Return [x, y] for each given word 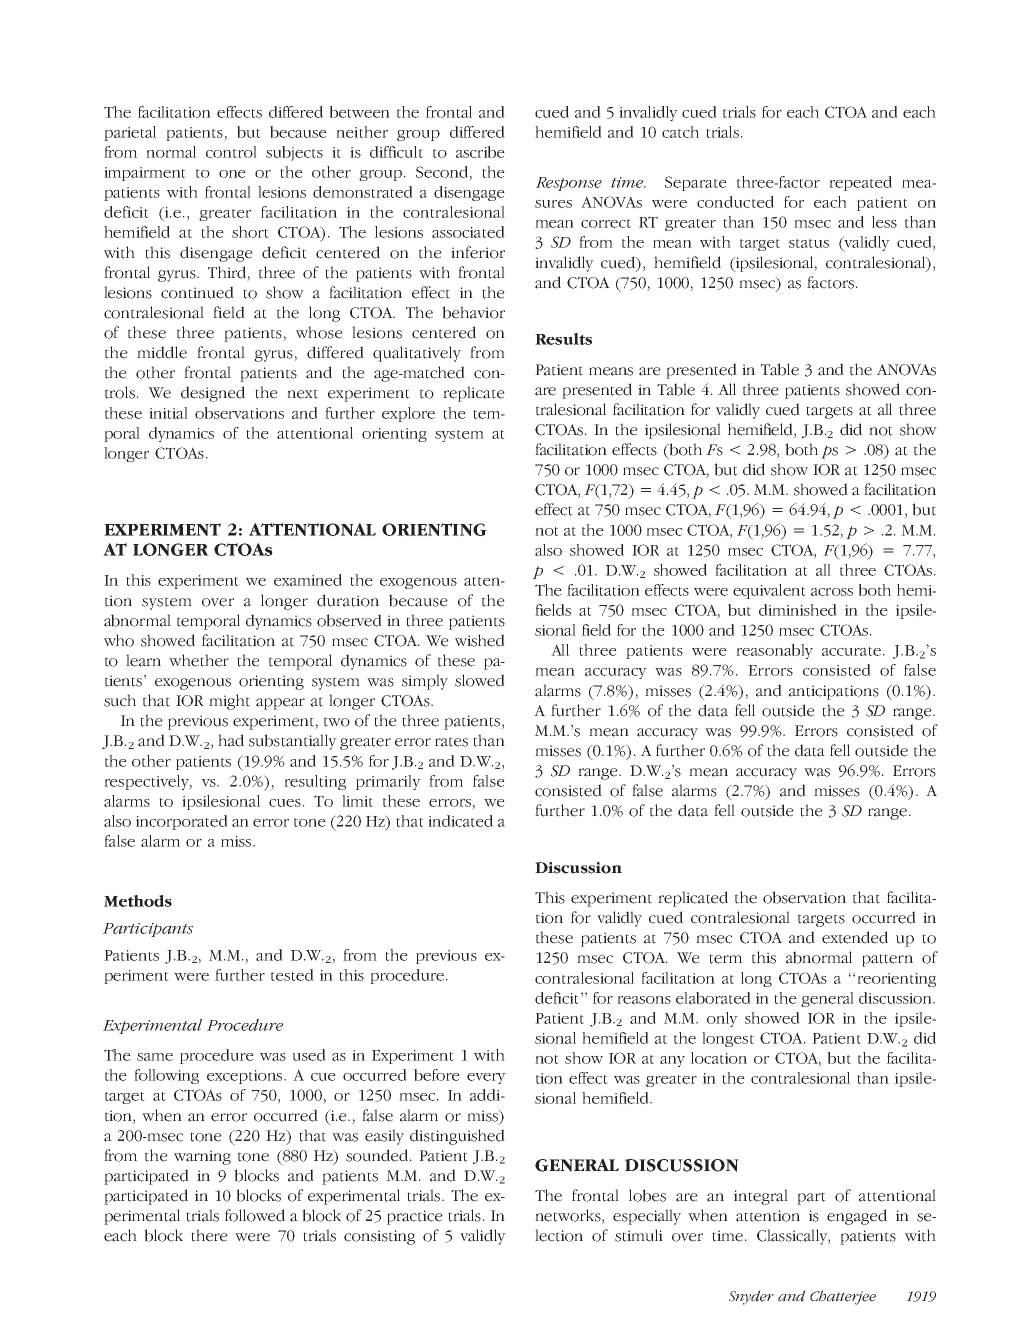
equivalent [769, 591]
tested [292, 975]
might [229, 702]
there [209, 1235]
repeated [860, 183]
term [725, 959]
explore [408, 414]
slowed [480, 680]
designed [213, 394]
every [486, 1078]
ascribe [480, 152]
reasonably [774, 651]
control [231, 152]
